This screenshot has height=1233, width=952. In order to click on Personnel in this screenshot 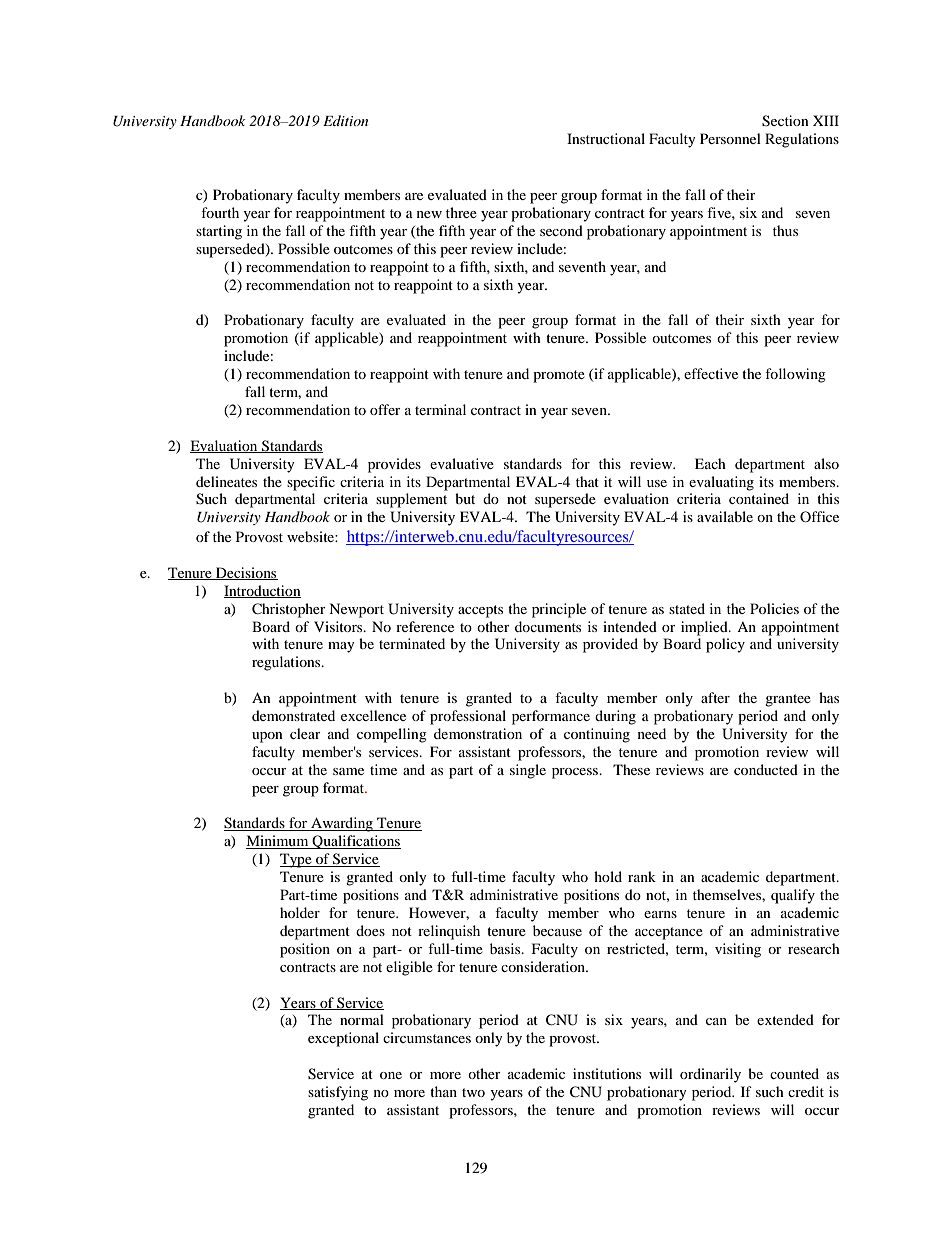, I will do `click(730, 138)`.
